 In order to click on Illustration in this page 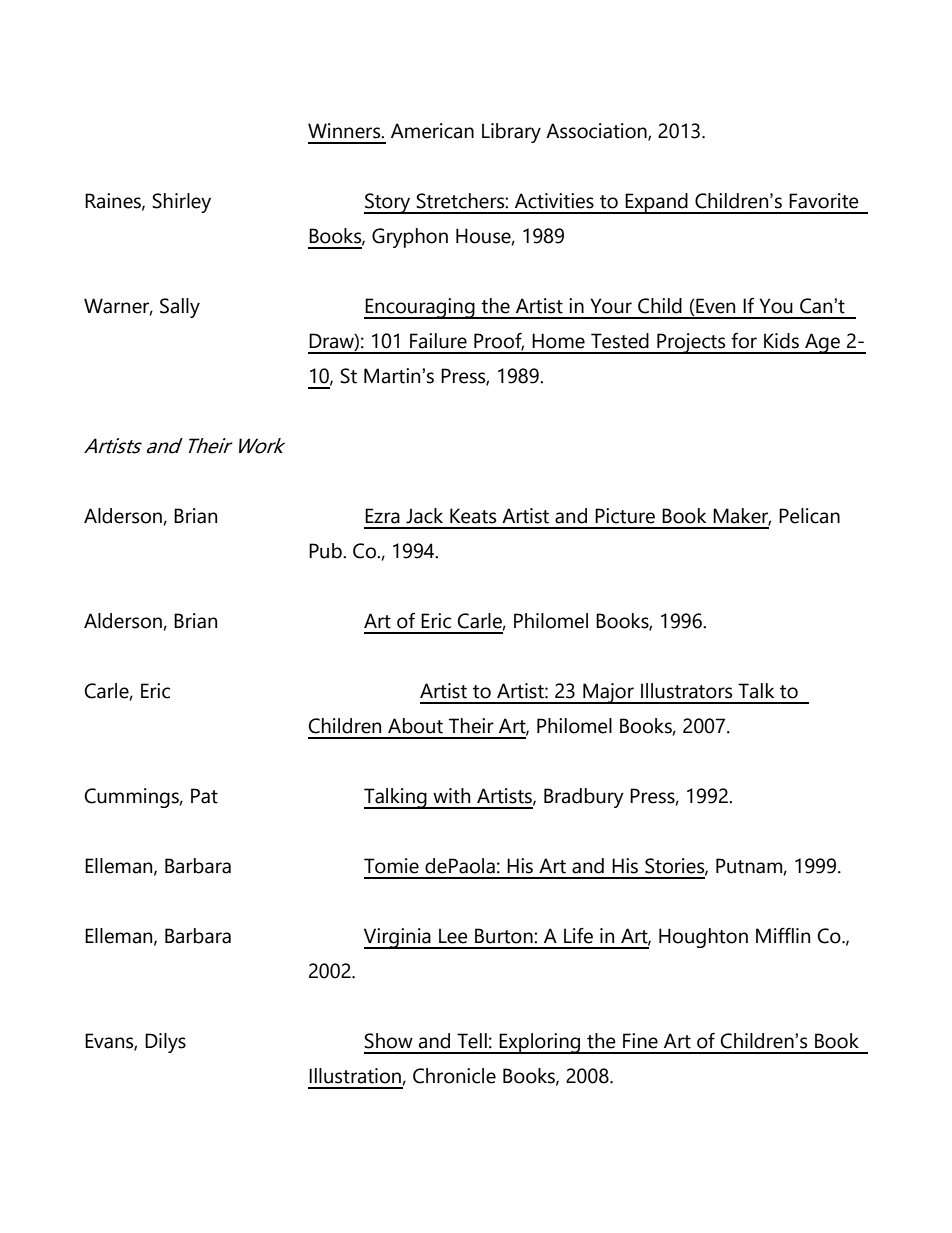, I will do `click(355, 1076)`.
